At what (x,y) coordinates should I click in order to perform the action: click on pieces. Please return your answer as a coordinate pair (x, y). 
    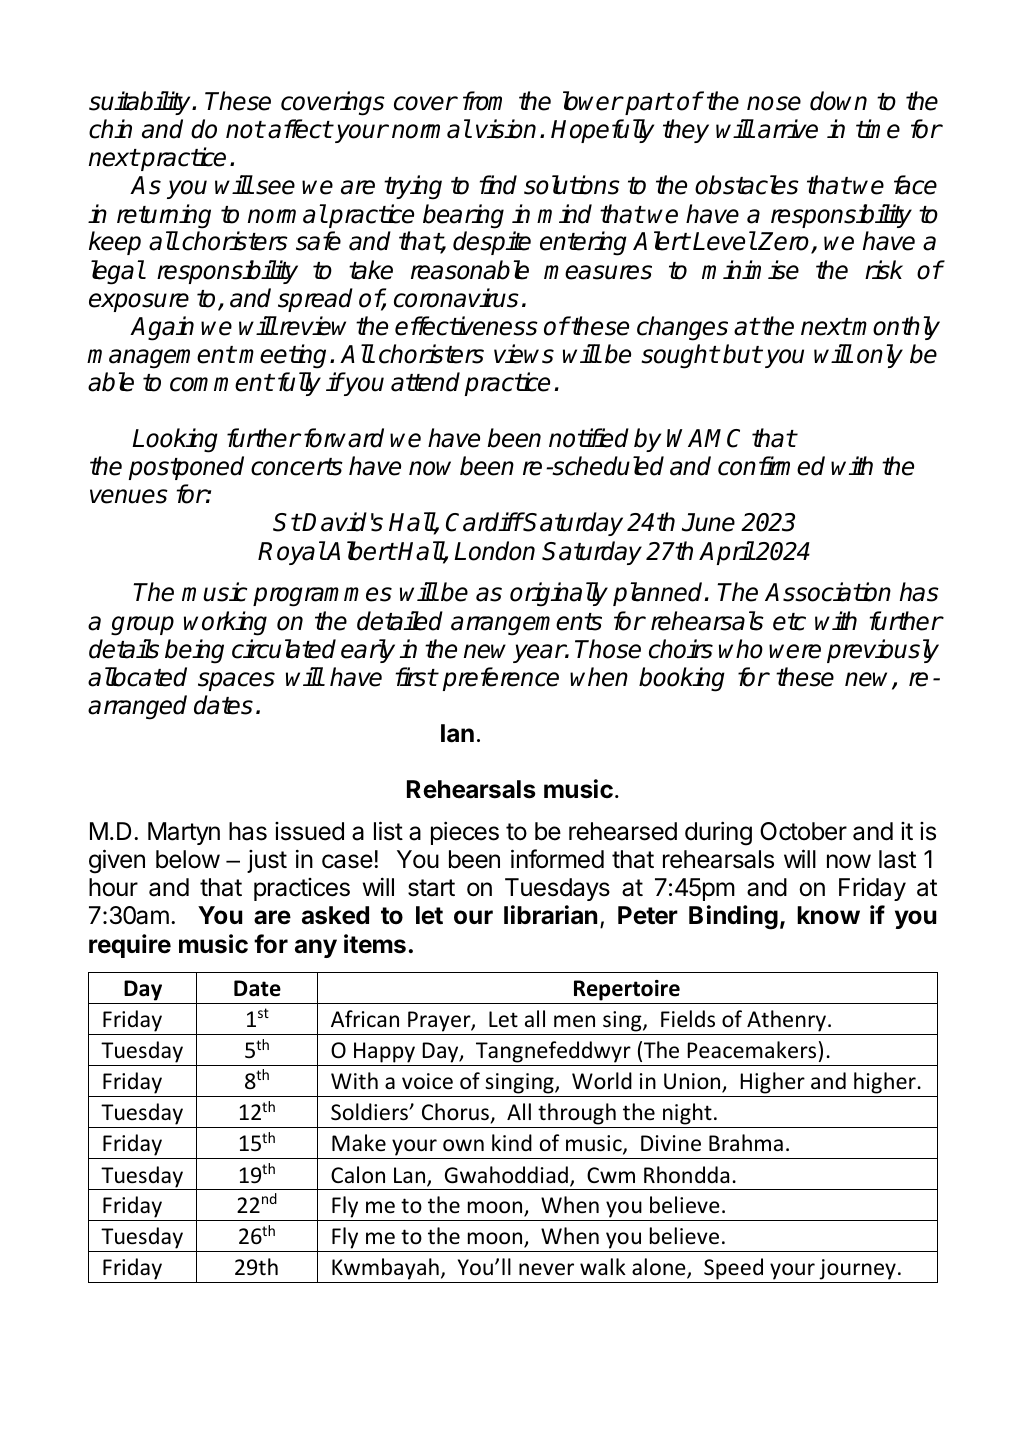
    Looking at the image, I should click on (465, 833).
